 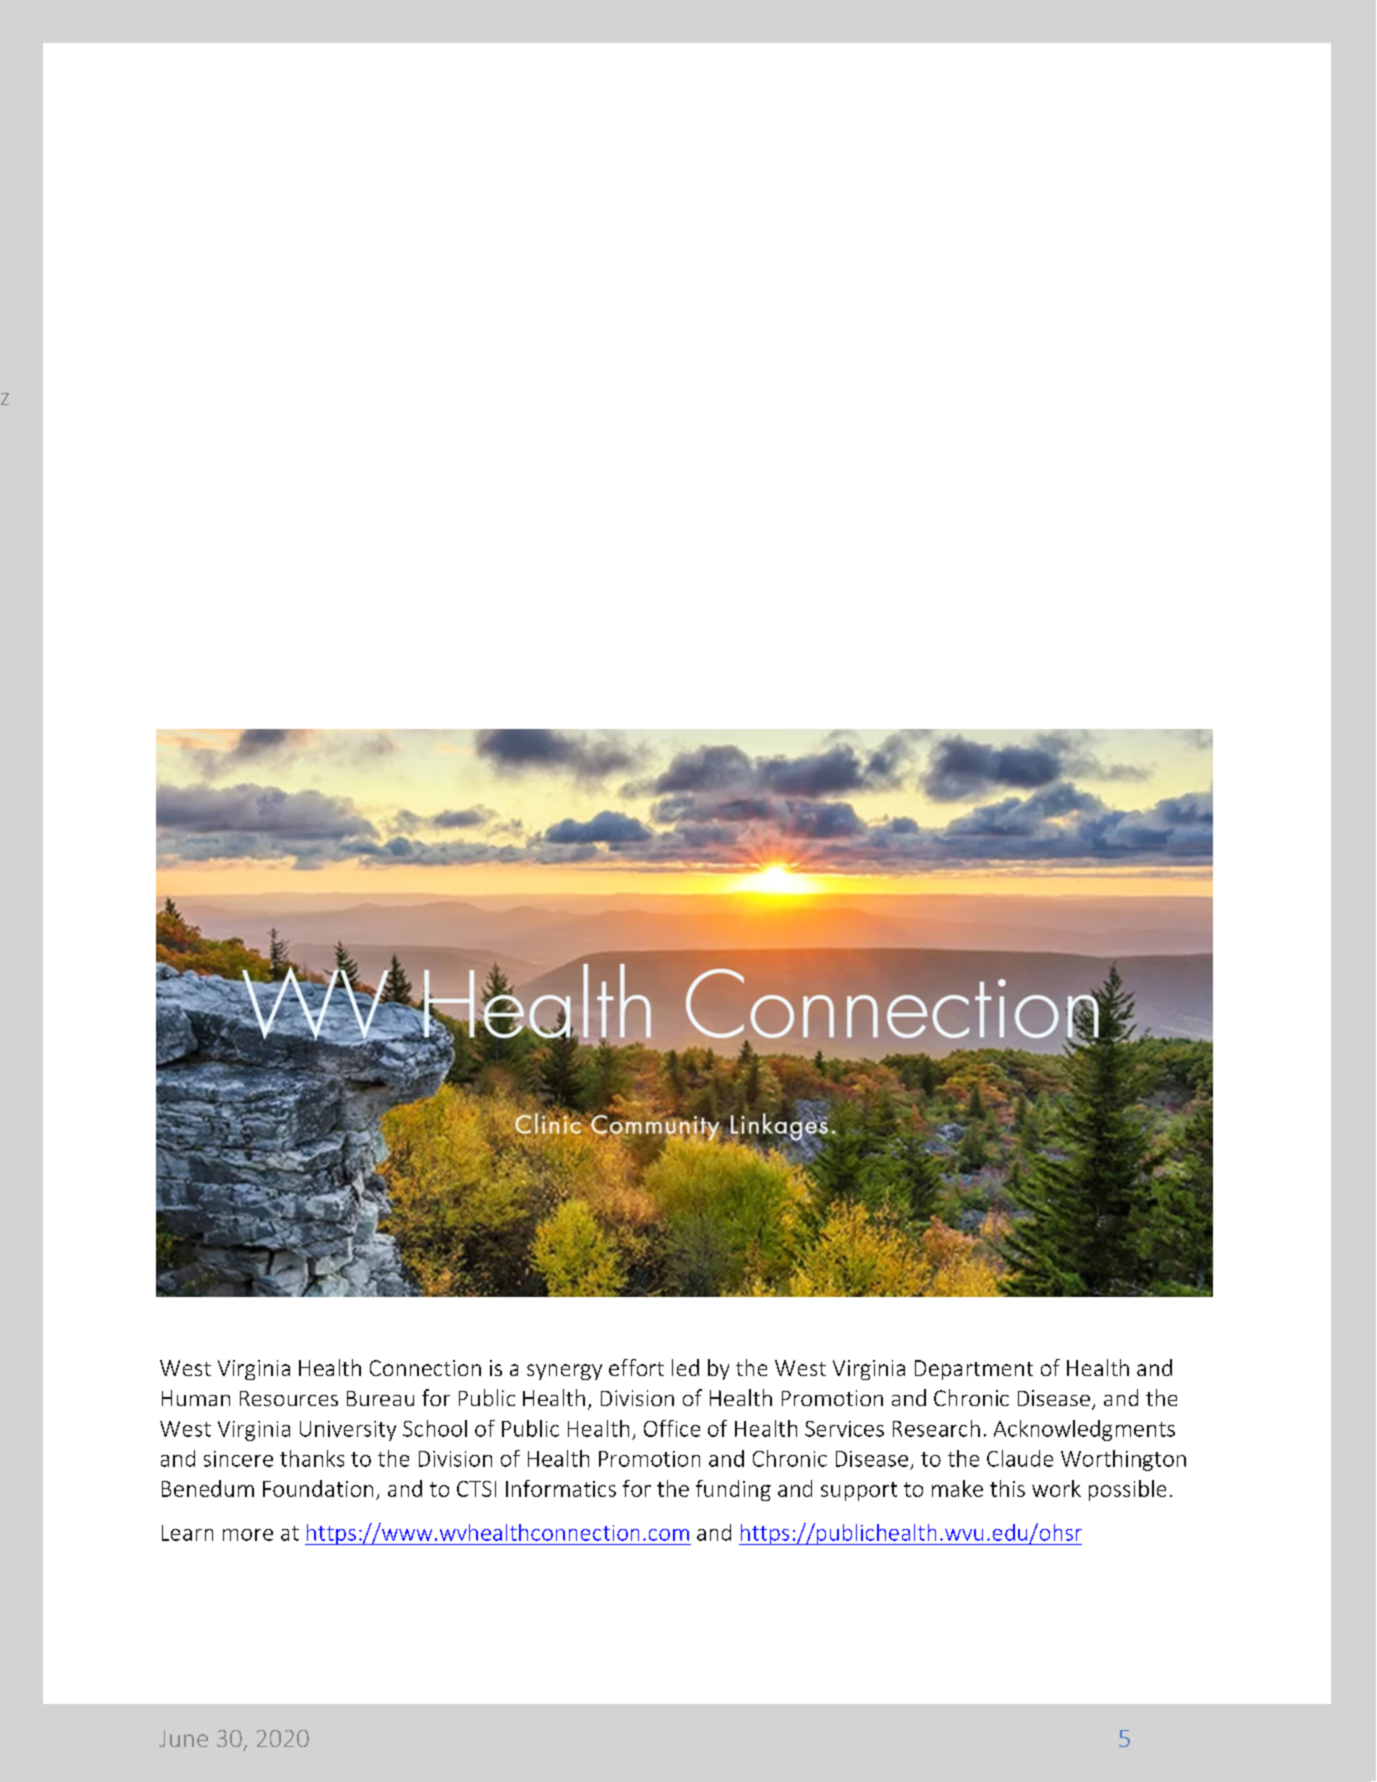 I want to click on funding, so click(x=733, y=1490).
